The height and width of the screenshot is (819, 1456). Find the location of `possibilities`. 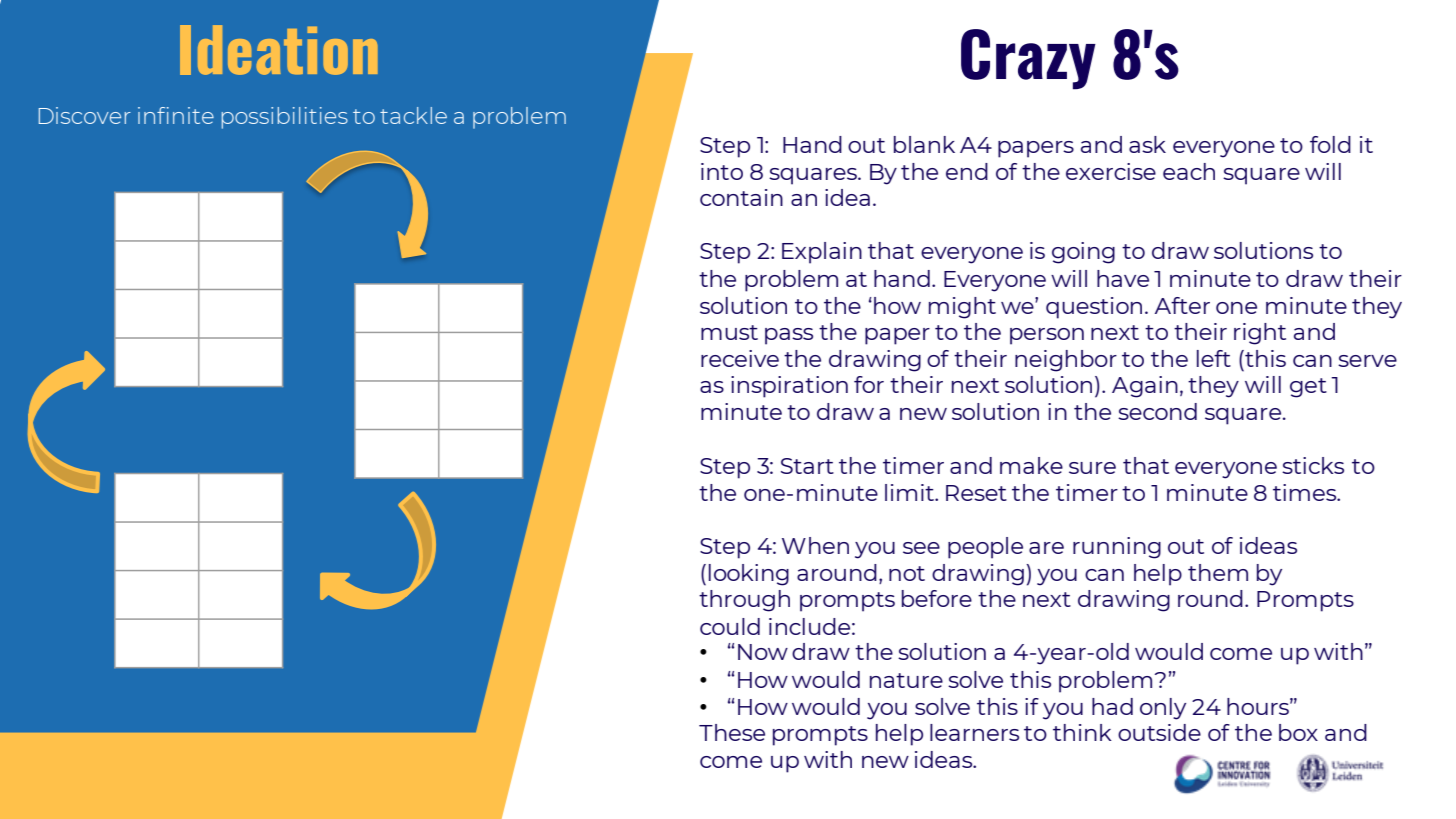

possibilities is located at coordinates (285, 118).
